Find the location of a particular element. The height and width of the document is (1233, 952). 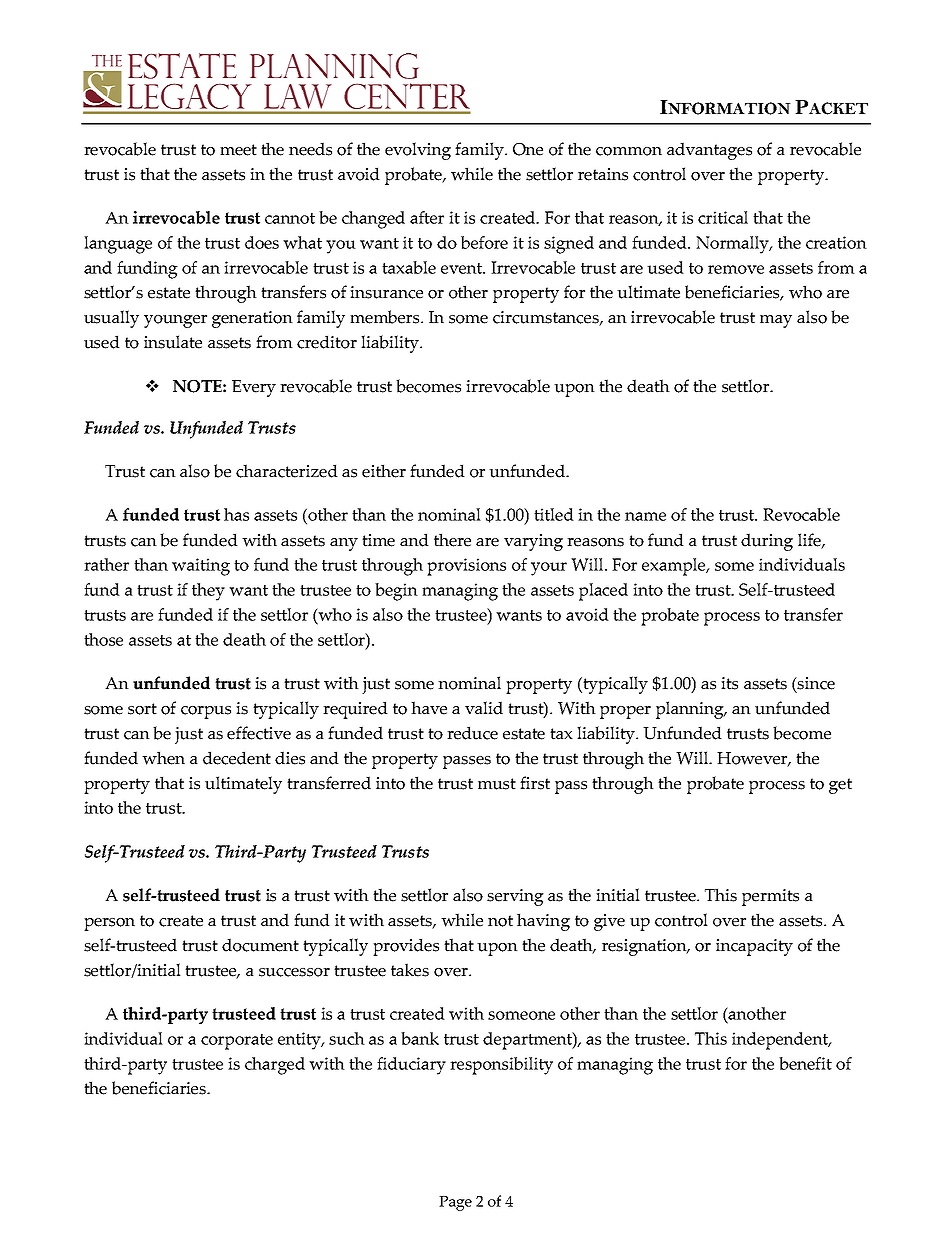

incapacity is located at coordinates (754, 947).
